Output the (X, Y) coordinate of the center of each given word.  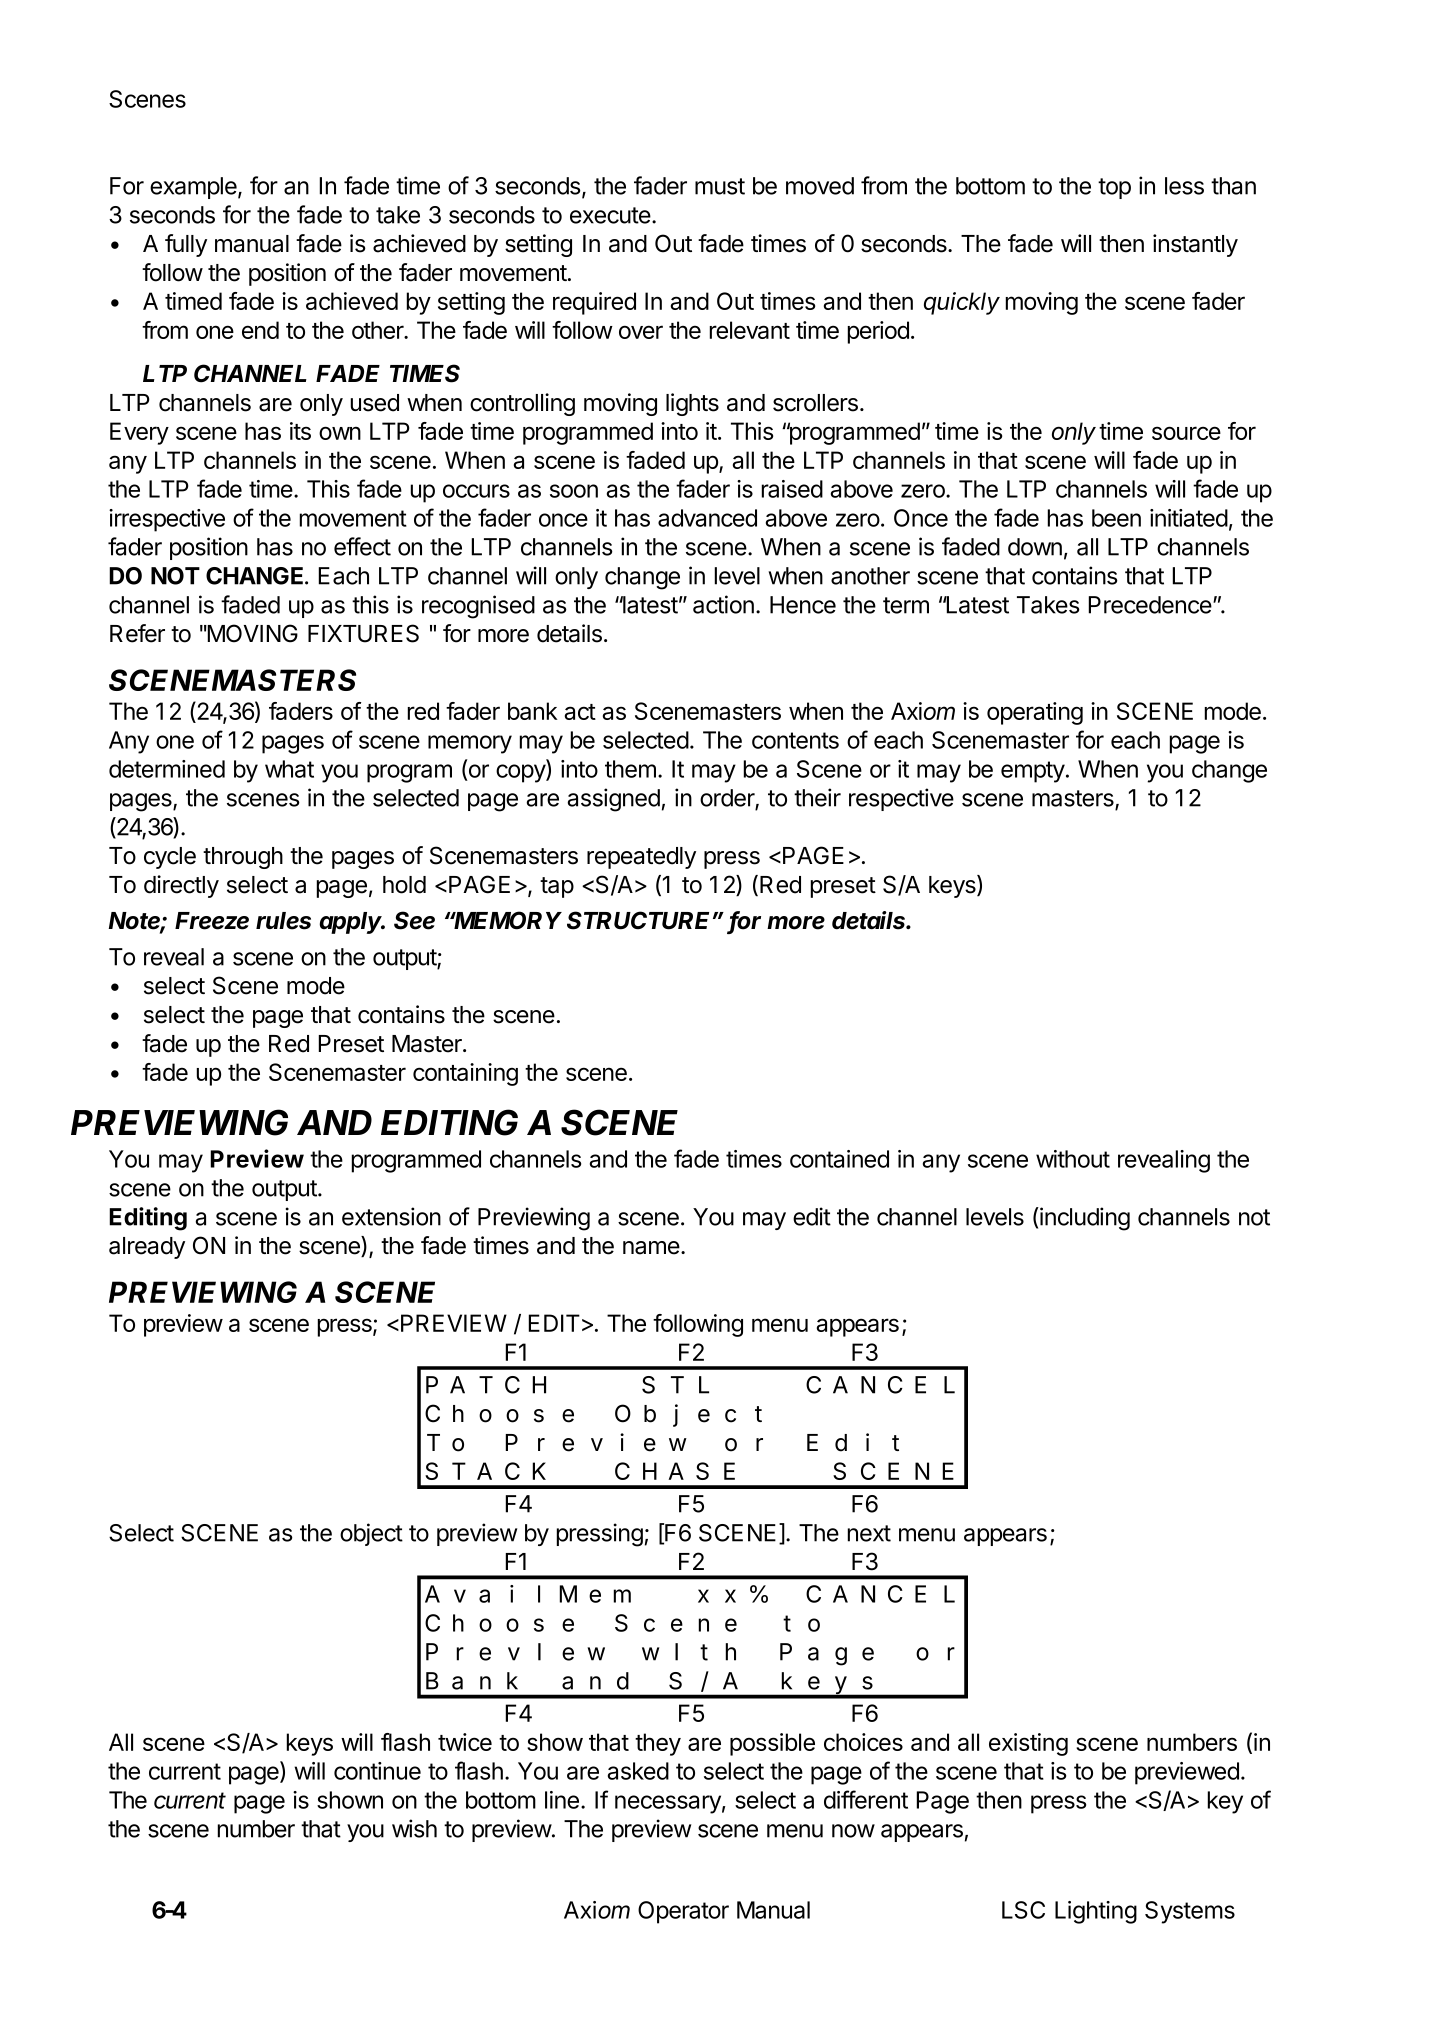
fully (186, 245)
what (289, 769)
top (1114, 188)
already (147, 1248)
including (1084, 1219)
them (630, 769)
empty (1033, 772)
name (651, 1248)
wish (414, 1828)
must (720, 186)
